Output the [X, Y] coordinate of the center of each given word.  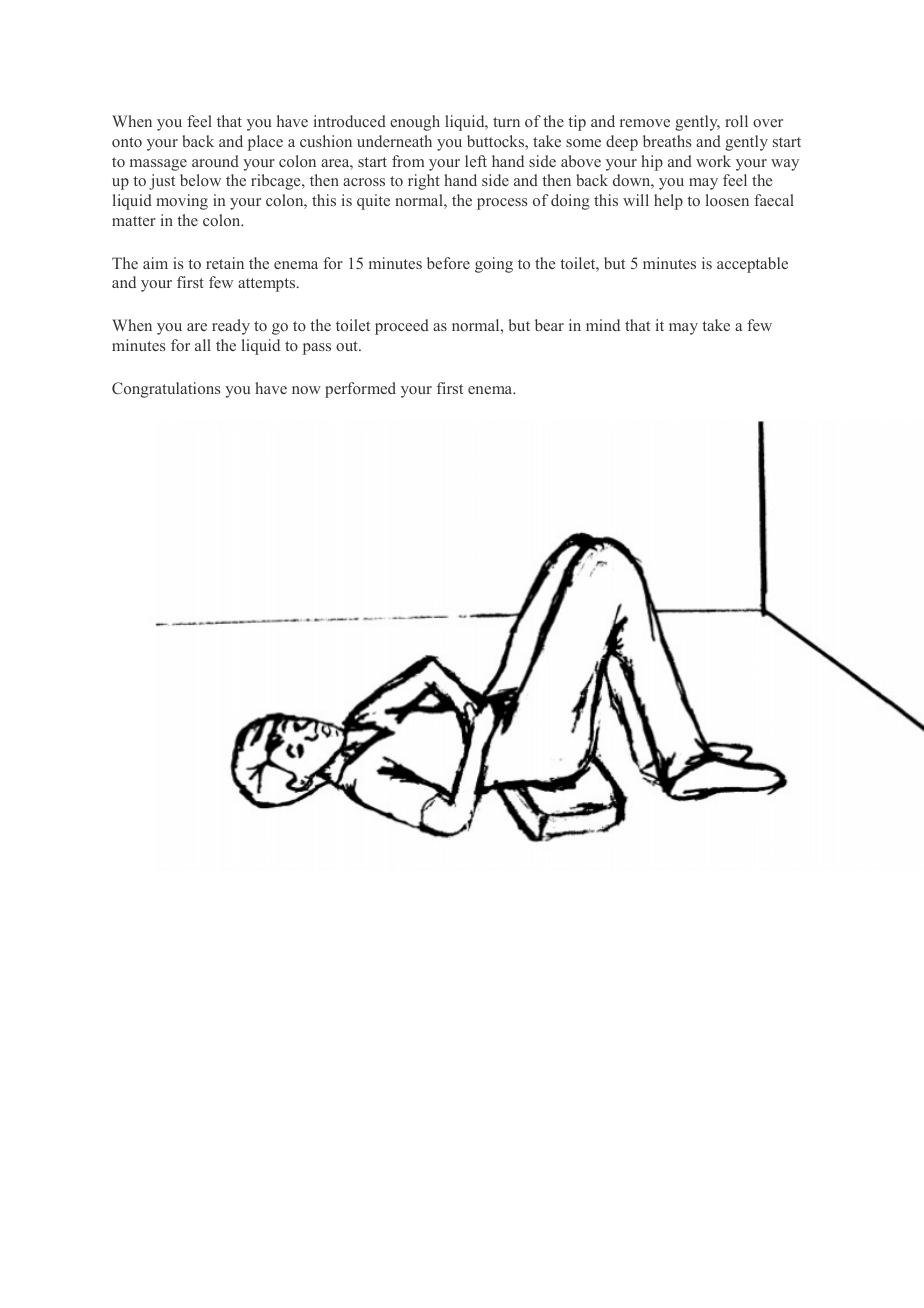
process [502, 204]
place [265, 143]
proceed [402, 327]
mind [603, 325]
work [713, 161]
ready [231, 327]
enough [415, 123]
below [200, 180]
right [424, 182]
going [494, 265]
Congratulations [166, 390]
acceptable [752, 265]
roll [736, 121]
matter [134, 221]
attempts [268, 285]
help [668, 202]
